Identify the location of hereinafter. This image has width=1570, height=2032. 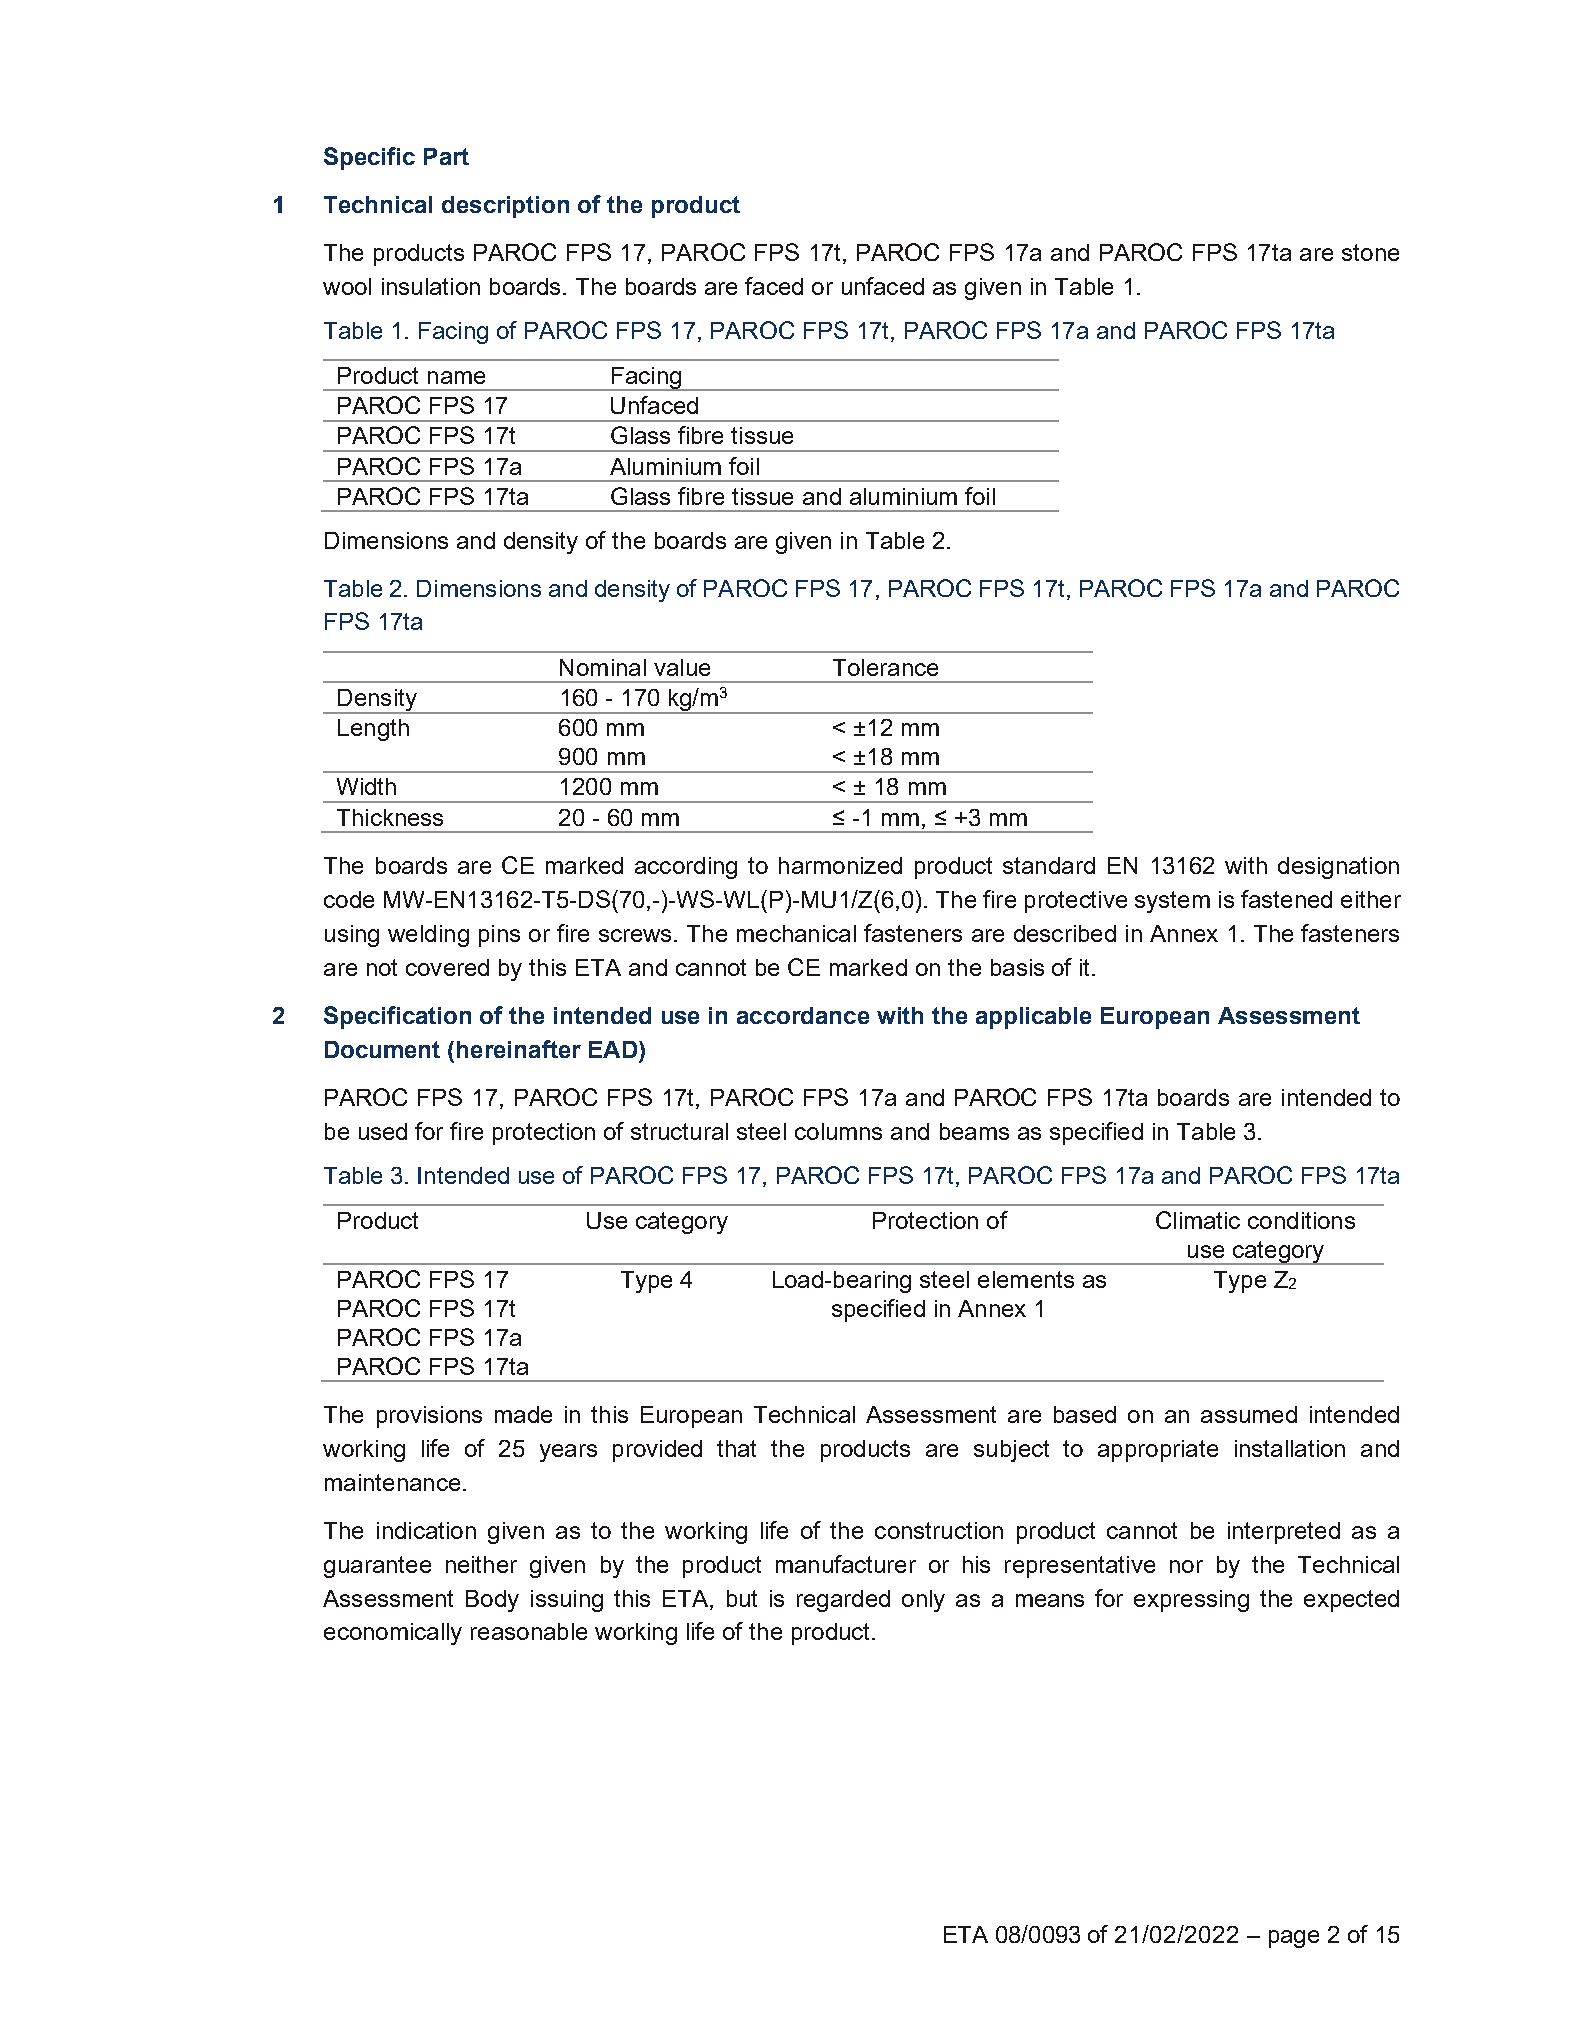
(519, 1049).
